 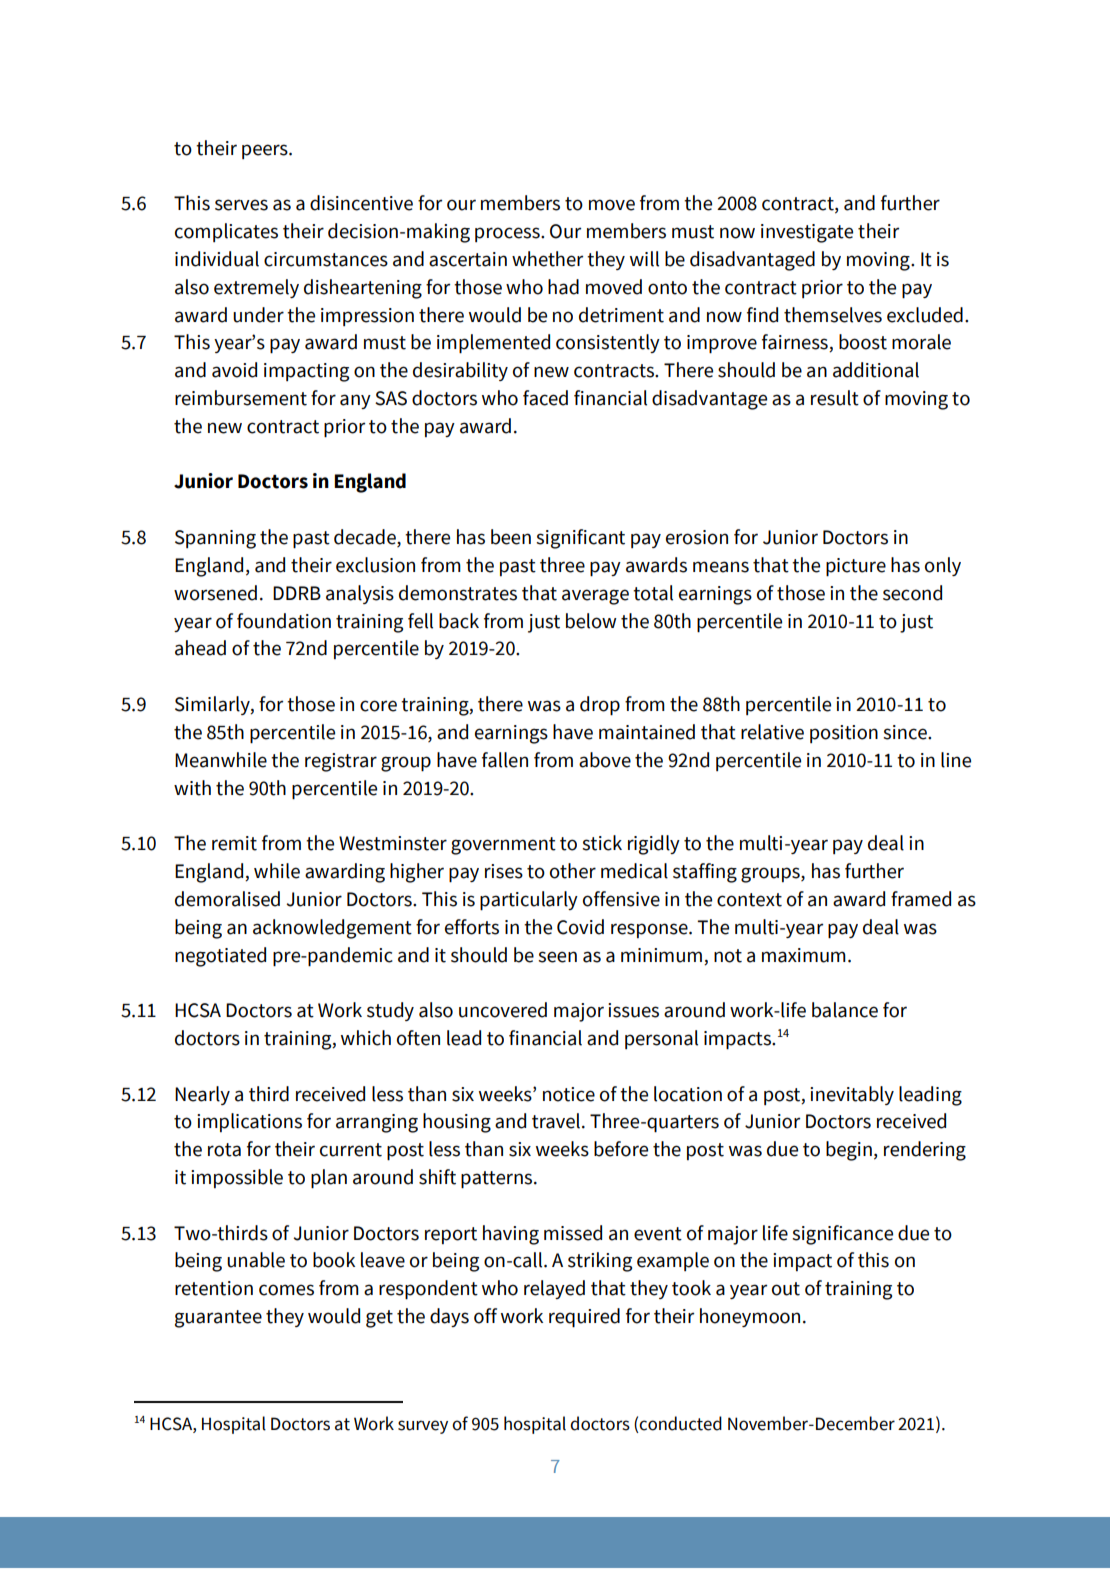 What do you see at coordinates (284, 621) in the page?
I see `foundation` at bounding box center [284, 621].
